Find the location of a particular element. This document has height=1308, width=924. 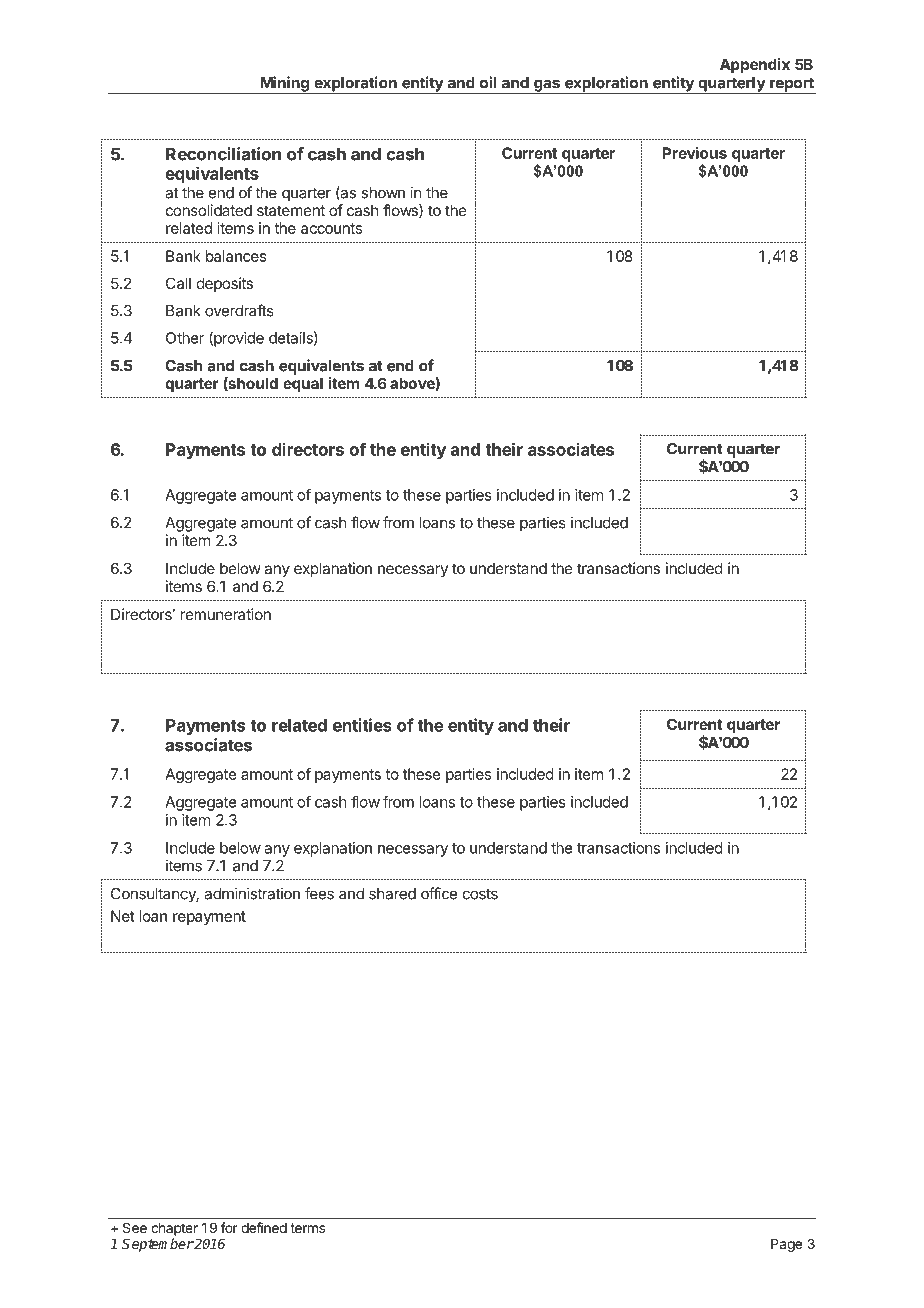

equal is located at coordinates (303, 384).
